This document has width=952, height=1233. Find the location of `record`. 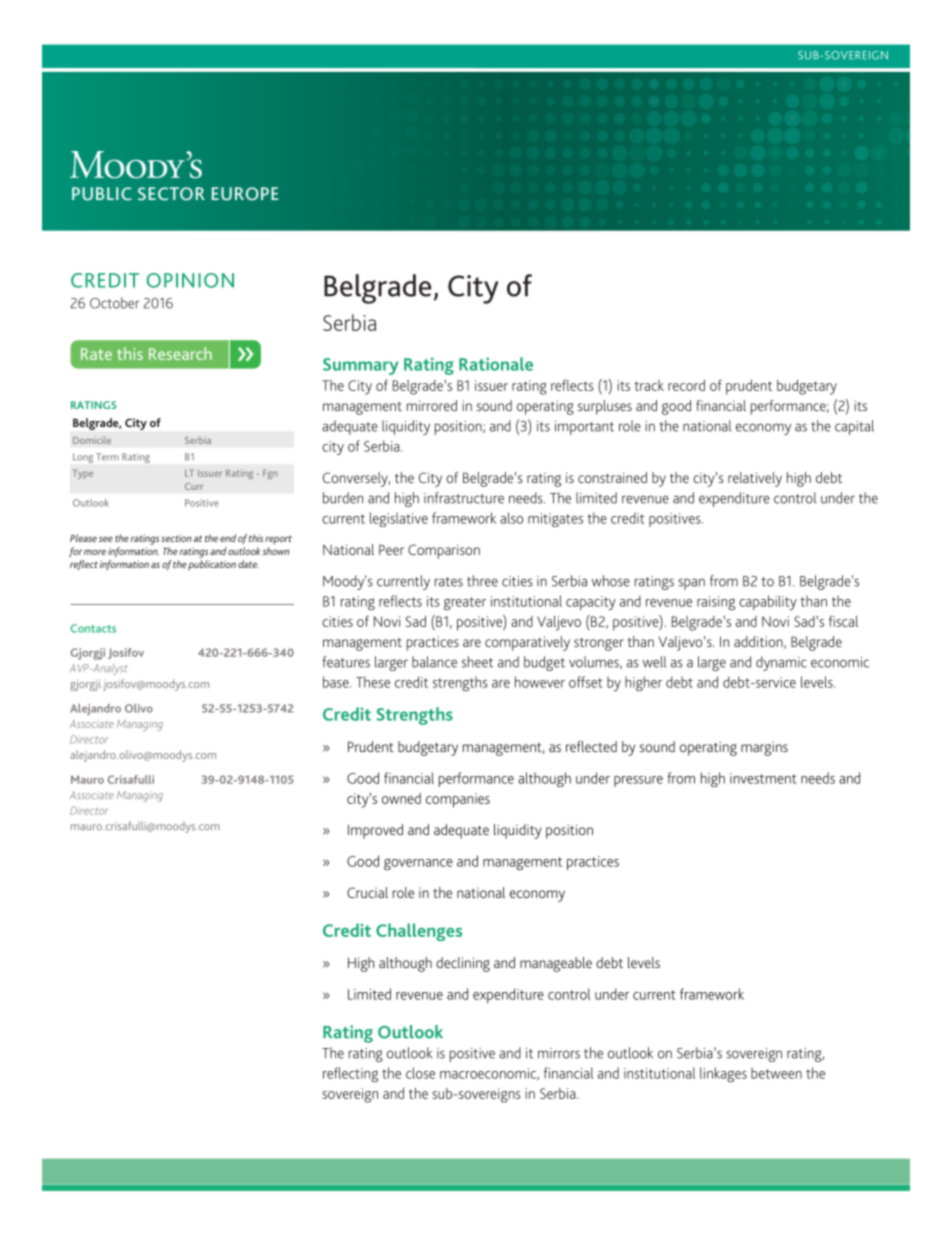

record is located at coordinates (686, 385).
